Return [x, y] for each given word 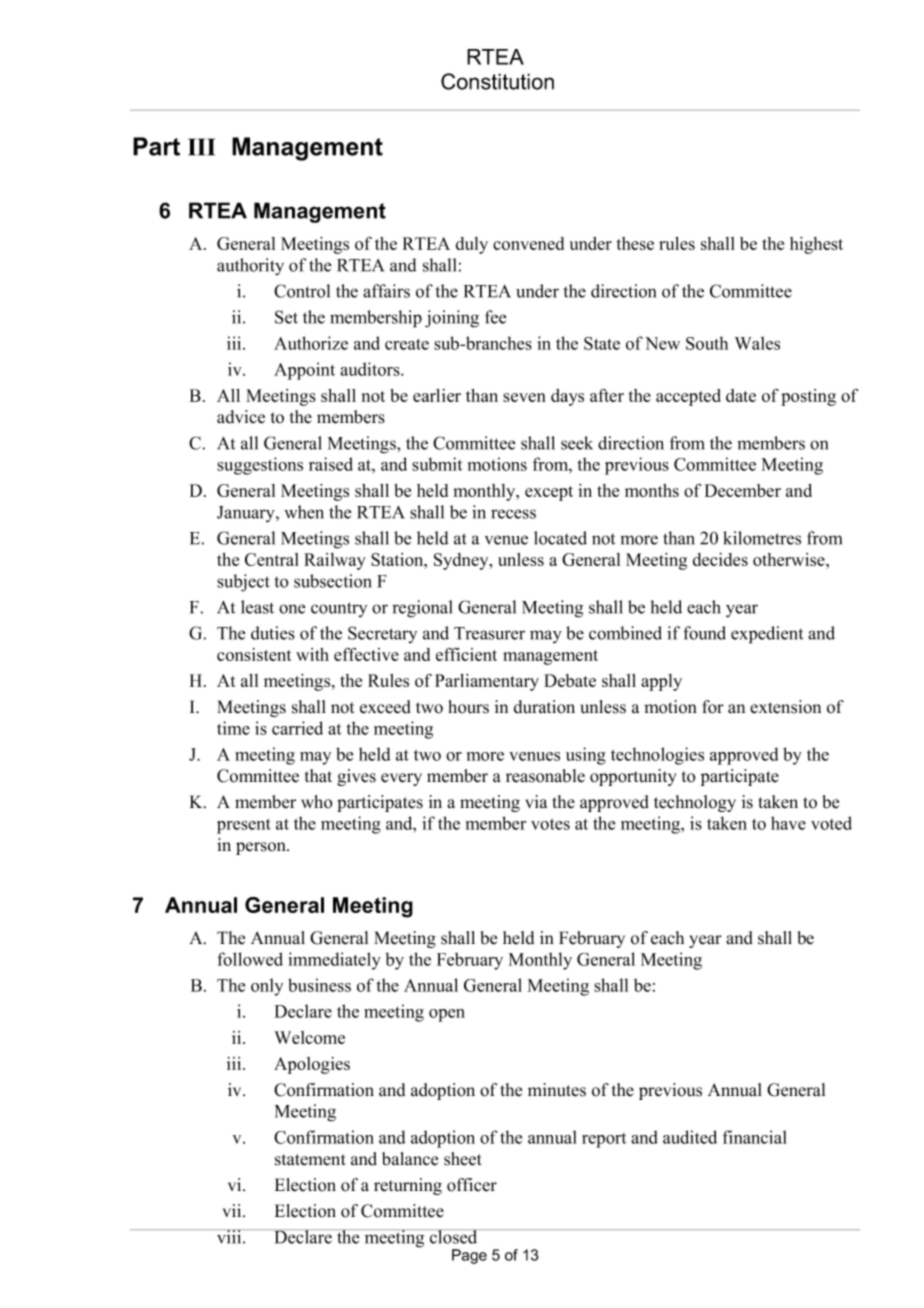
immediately [335, 961]
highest [816, 245]
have [788, 823]
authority [250, 267]
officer [472, 1185]
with [312, 654]
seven [524, 397]
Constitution [497, 81]
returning [408, 1186]
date [741, 395]
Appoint [304, 371]
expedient [767, 635]
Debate [570, 680]
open [447, 1015]
